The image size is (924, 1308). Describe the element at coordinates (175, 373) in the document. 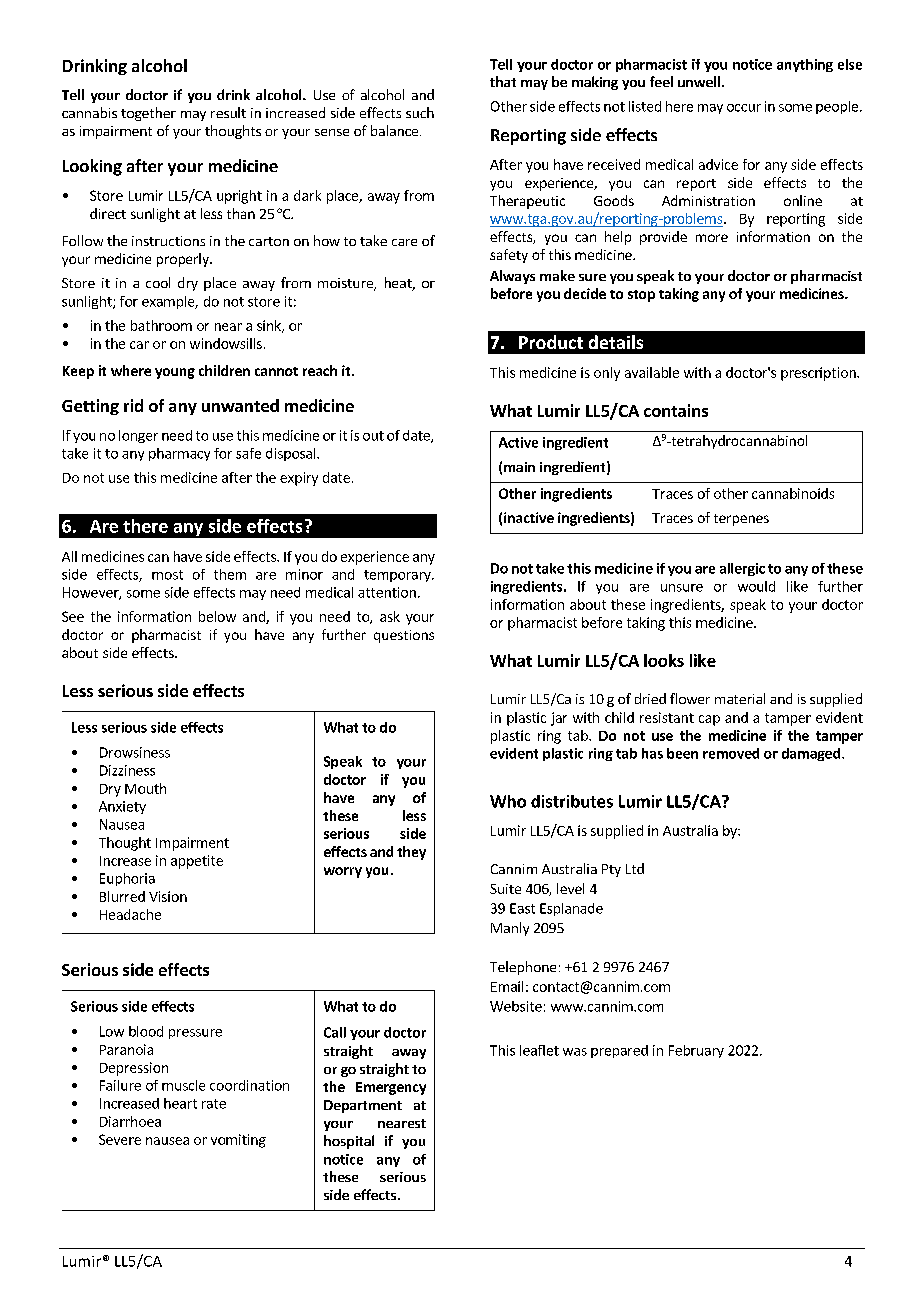

I see `young` at that location.
